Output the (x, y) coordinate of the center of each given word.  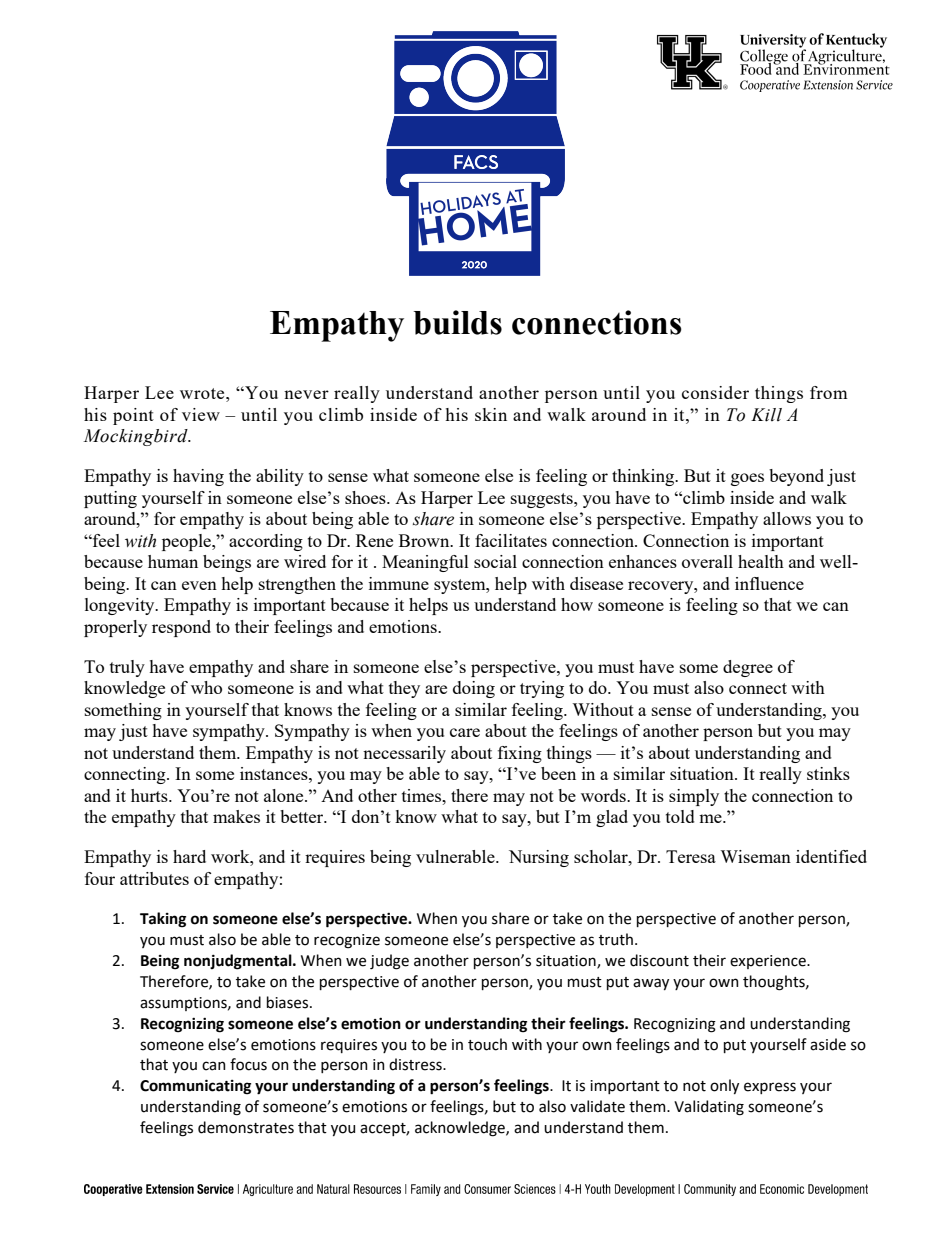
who (206, 687)
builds (458, 322)
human (173, 561)
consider (715, 392)
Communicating (195, 1087)
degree (748, 668)
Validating (709, 1108)
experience (769, 962)
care (465, 732)
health (761, 561)
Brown (425, 540)
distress (416, 1064)
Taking (163, 920)
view (201, 414)
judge (389, 962)
